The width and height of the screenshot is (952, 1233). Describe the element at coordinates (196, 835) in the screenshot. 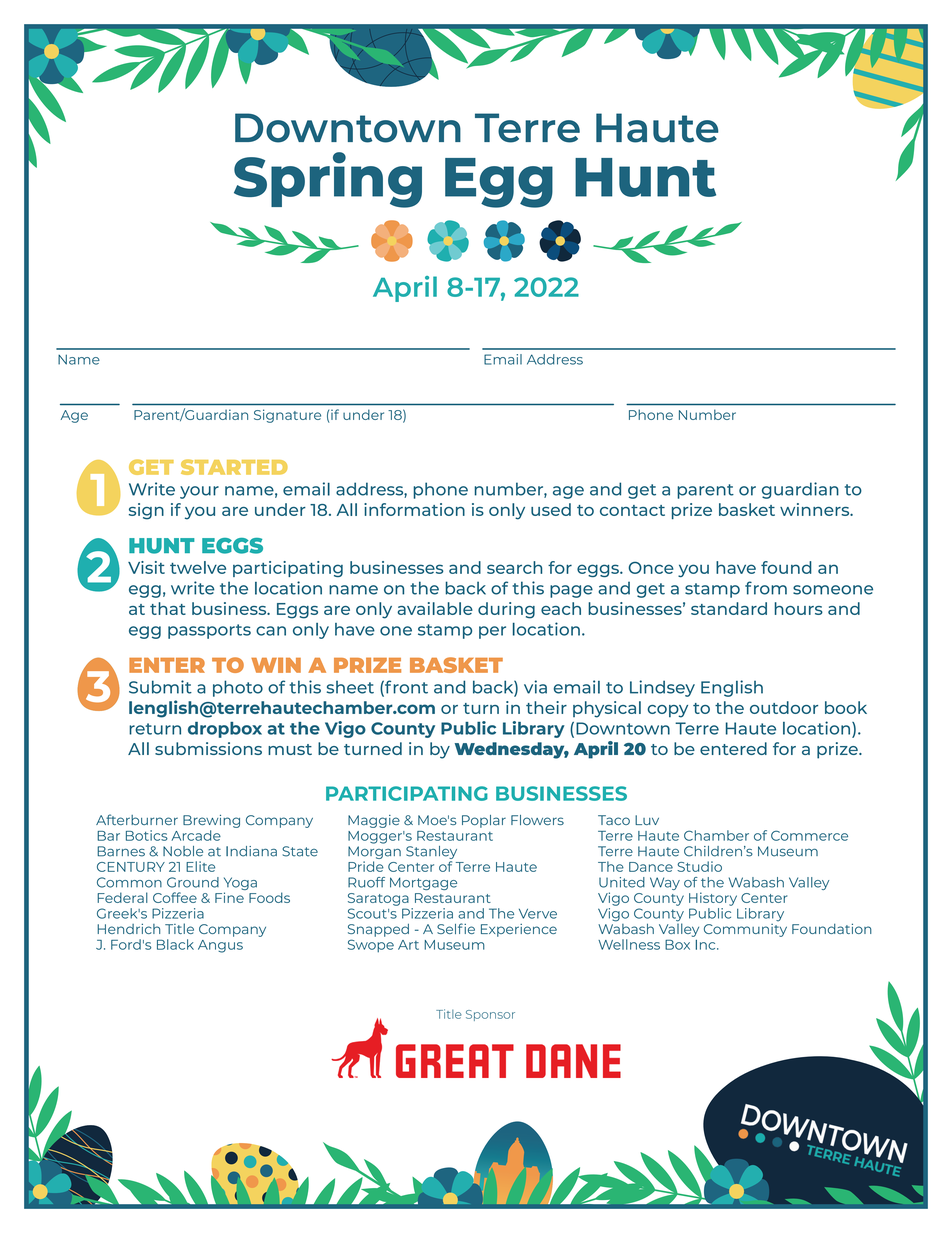

I see `Arcade` at that location.
